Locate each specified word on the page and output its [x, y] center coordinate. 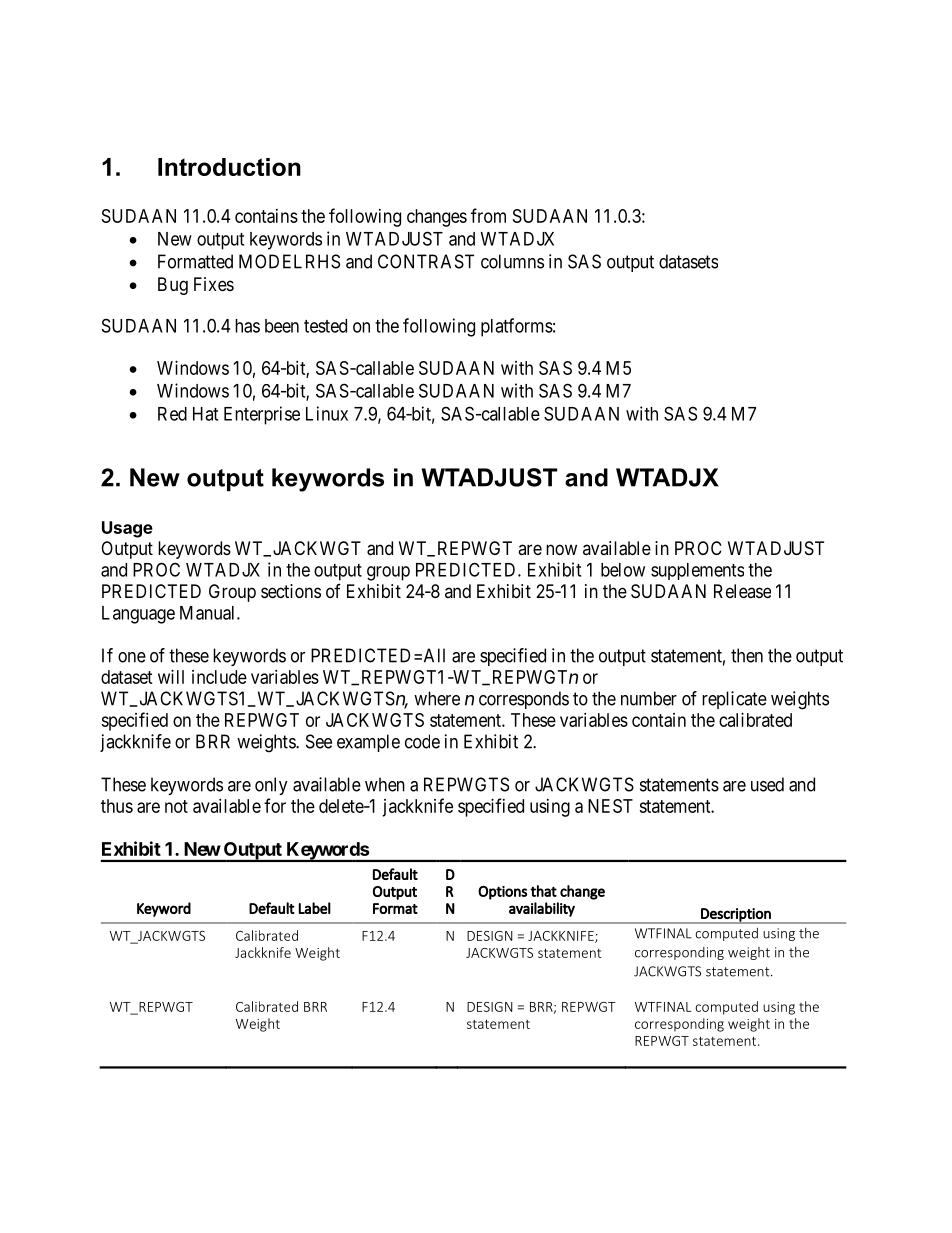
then [747, 655]
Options [502, 893]
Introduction [229, 167]
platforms [517, 327]
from [488, 215]
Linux [327, 413]
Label [314, 908]
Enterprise [262, 415]
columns [512, 261]
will [171, 677]
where [437, 698]
